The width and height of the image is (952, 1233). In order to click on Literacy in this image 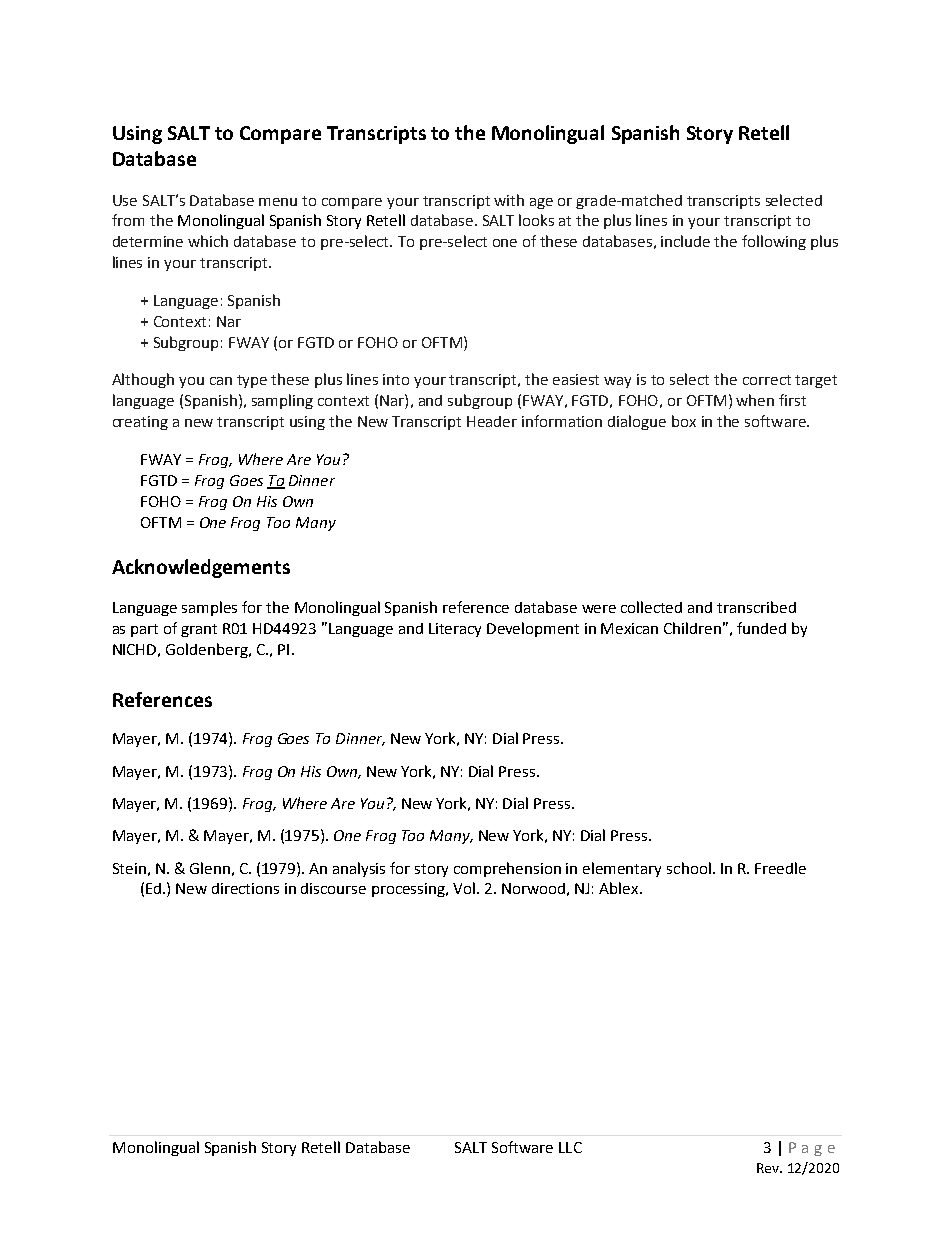, I will do `click(455, 630)`.
